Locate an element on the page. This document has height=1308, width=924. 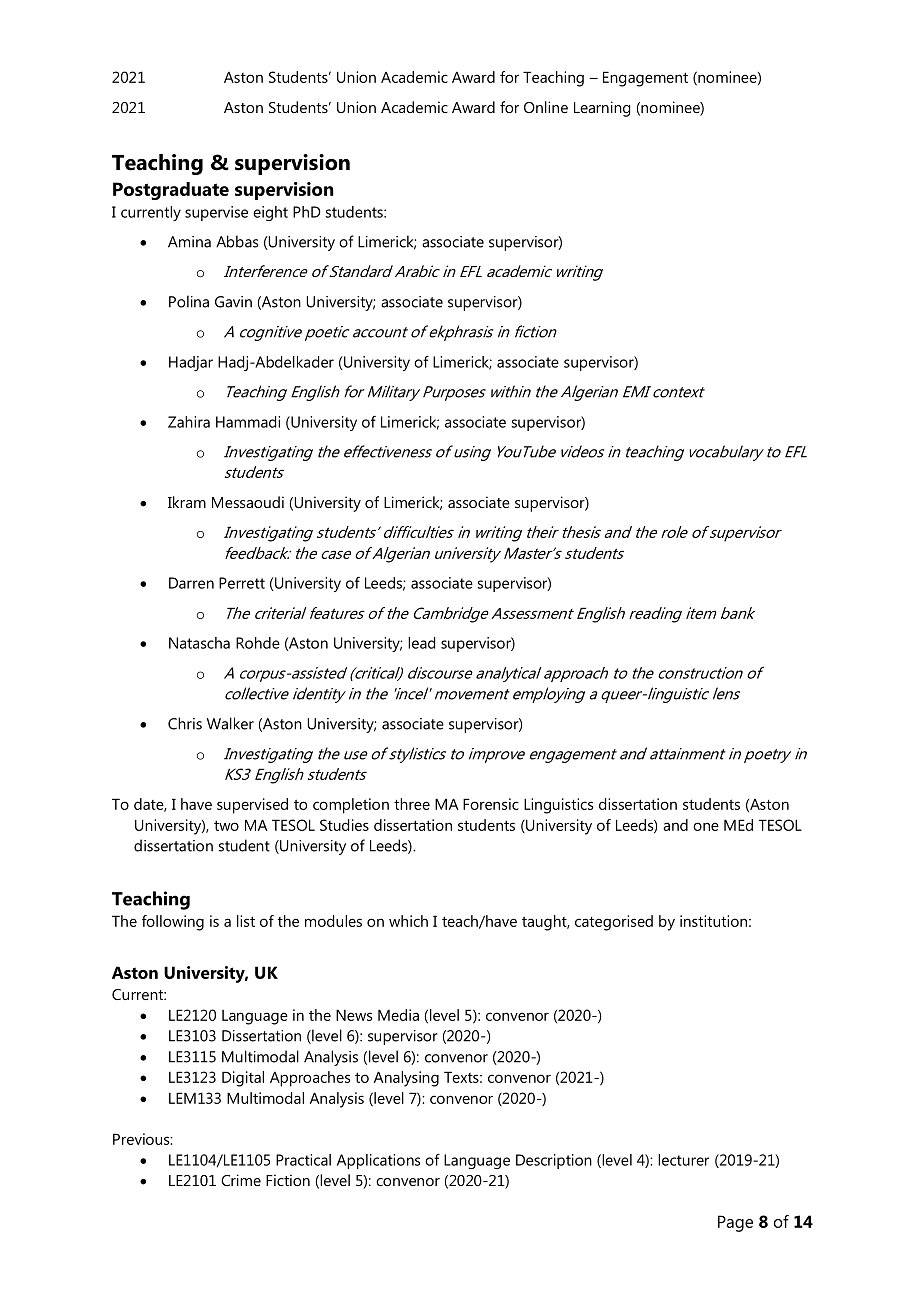
lead is located at coordinates (421, 643).
